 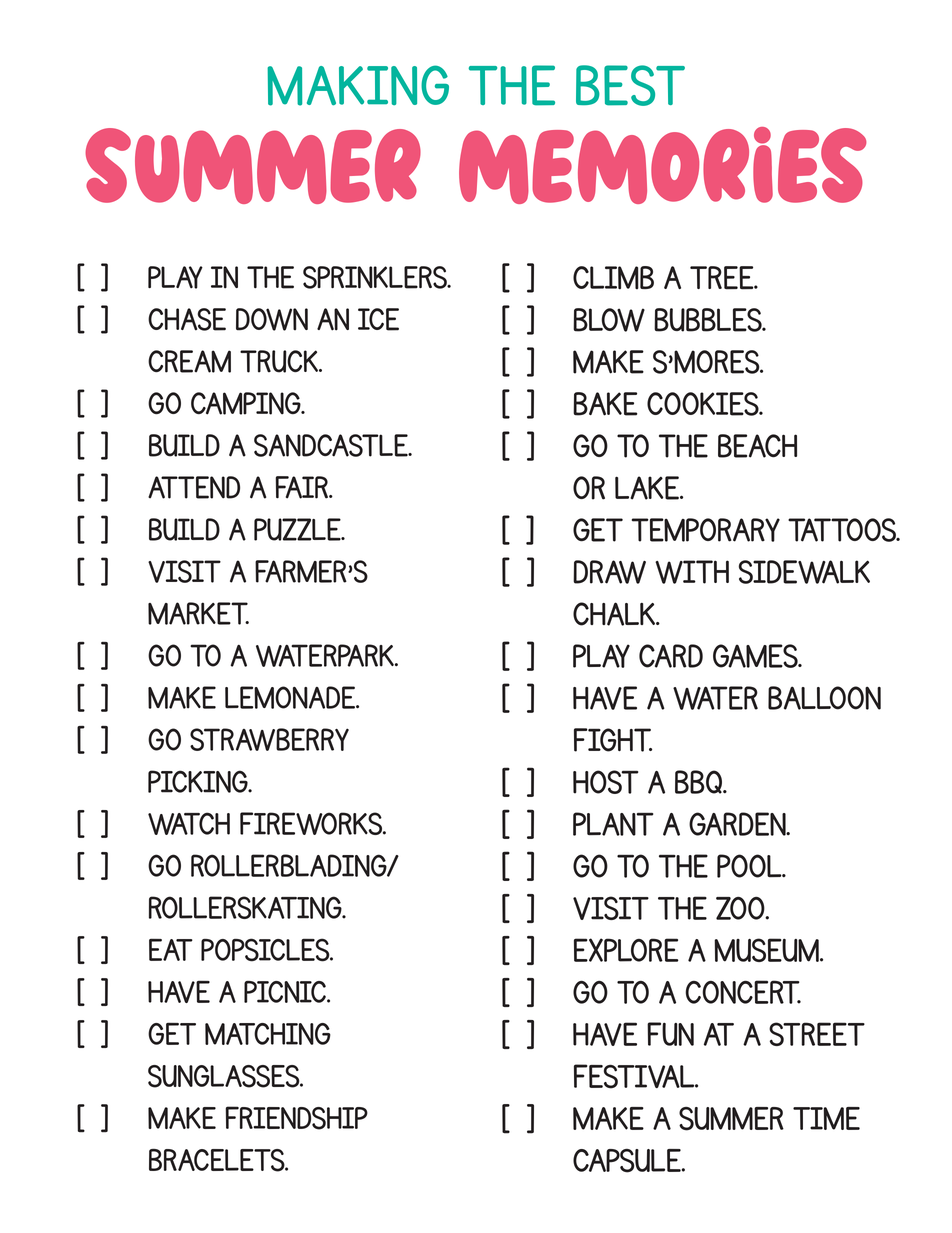 I want to click on BEST, so click(x=630, y=85).
